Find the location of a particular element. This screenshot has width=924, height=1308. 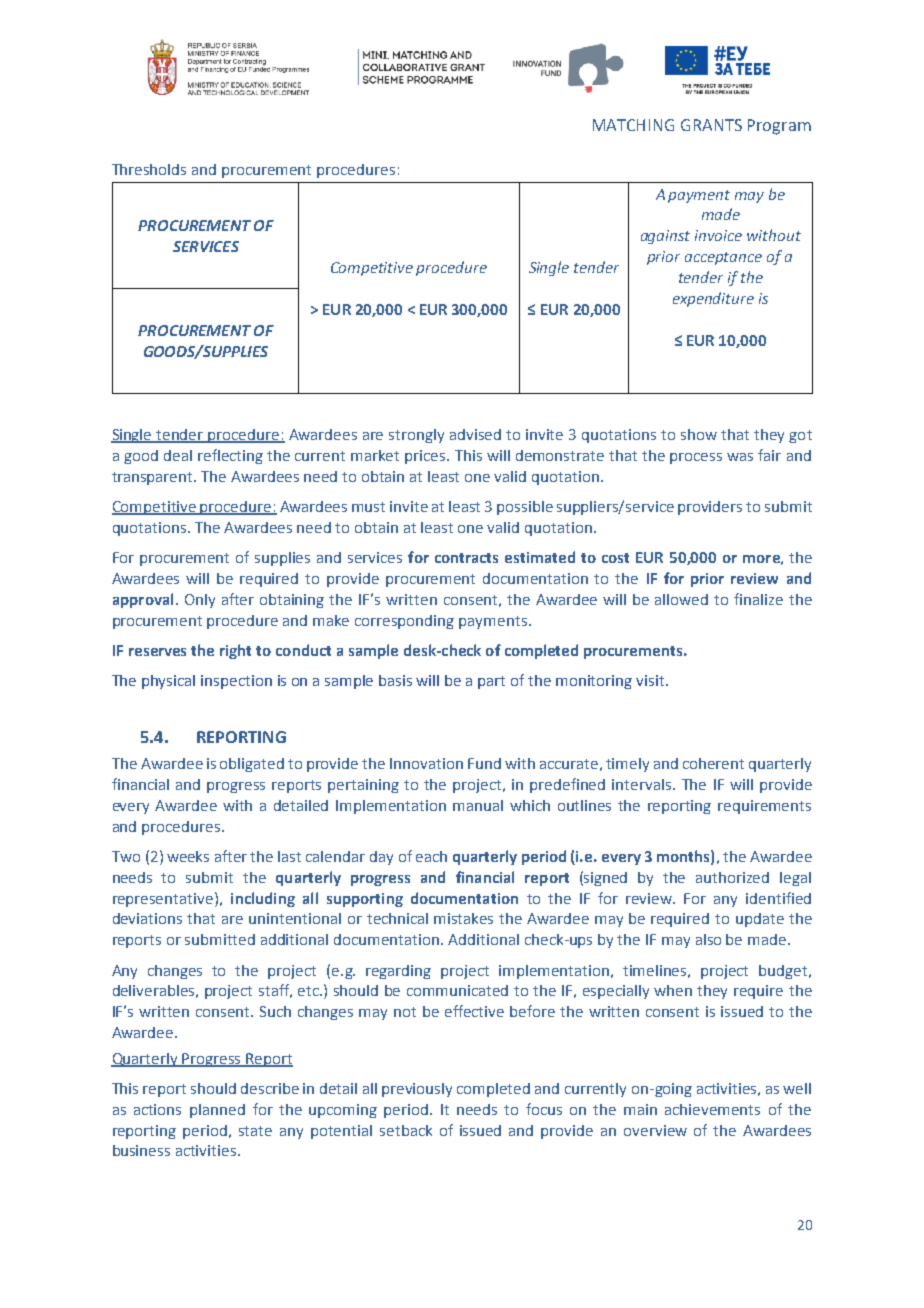

MATCHING is located at coordinates (633, 125).
